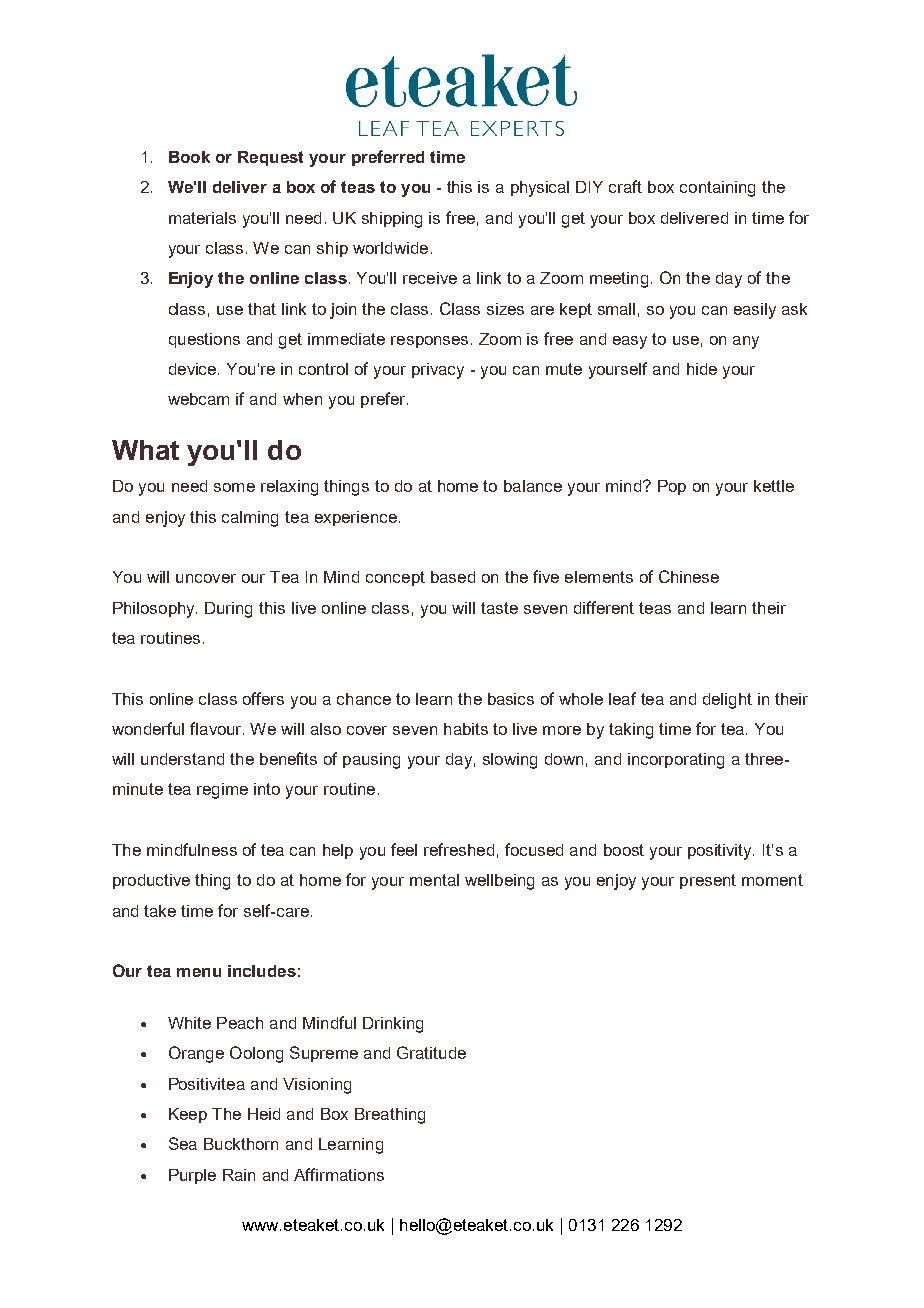  Describe the element at coordinates (672, 487) in the screenshot. I see `Pop` at that location.
